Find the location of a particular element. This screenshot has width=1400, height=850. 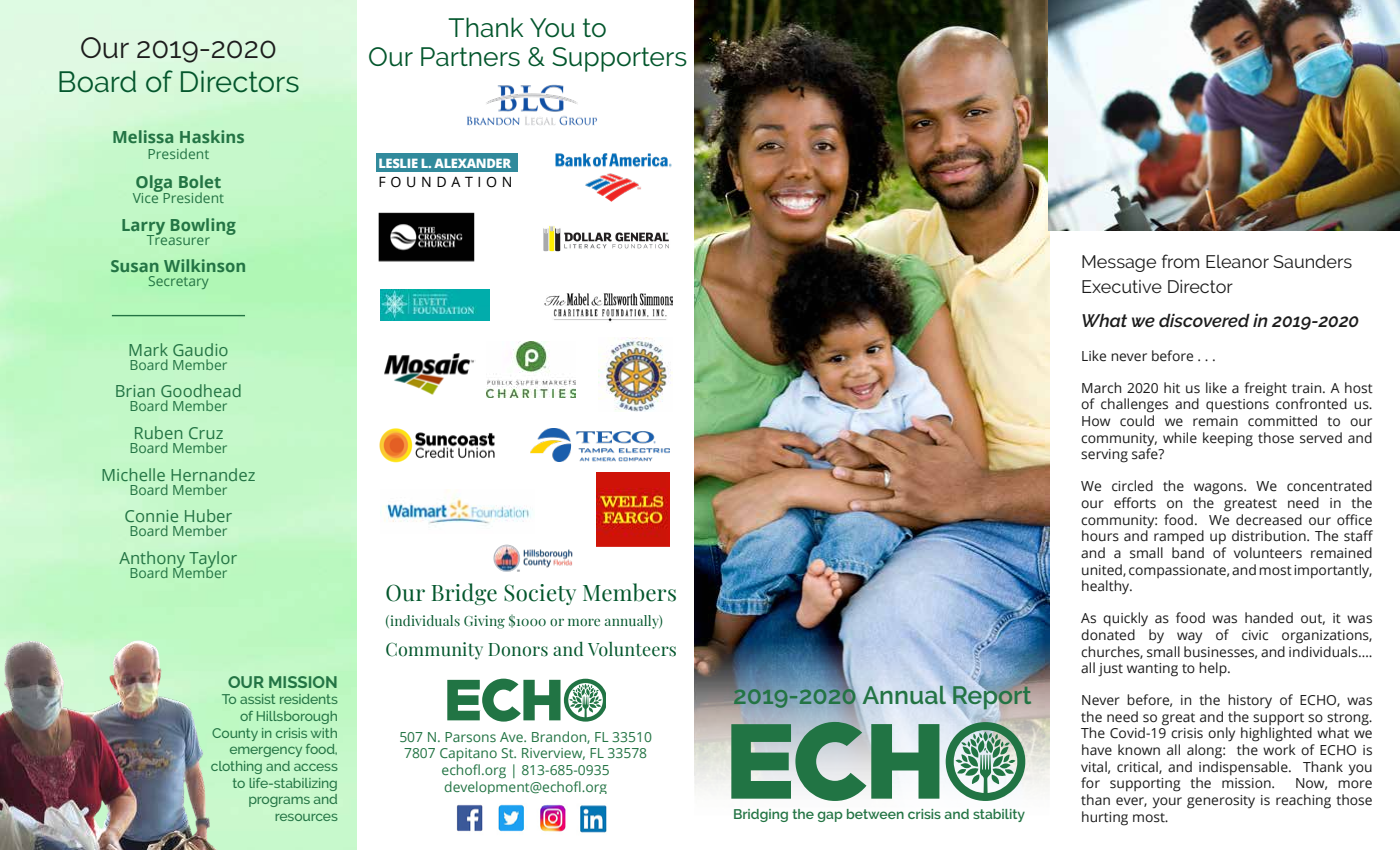

keeping is located at coordinates (1228, 439).
